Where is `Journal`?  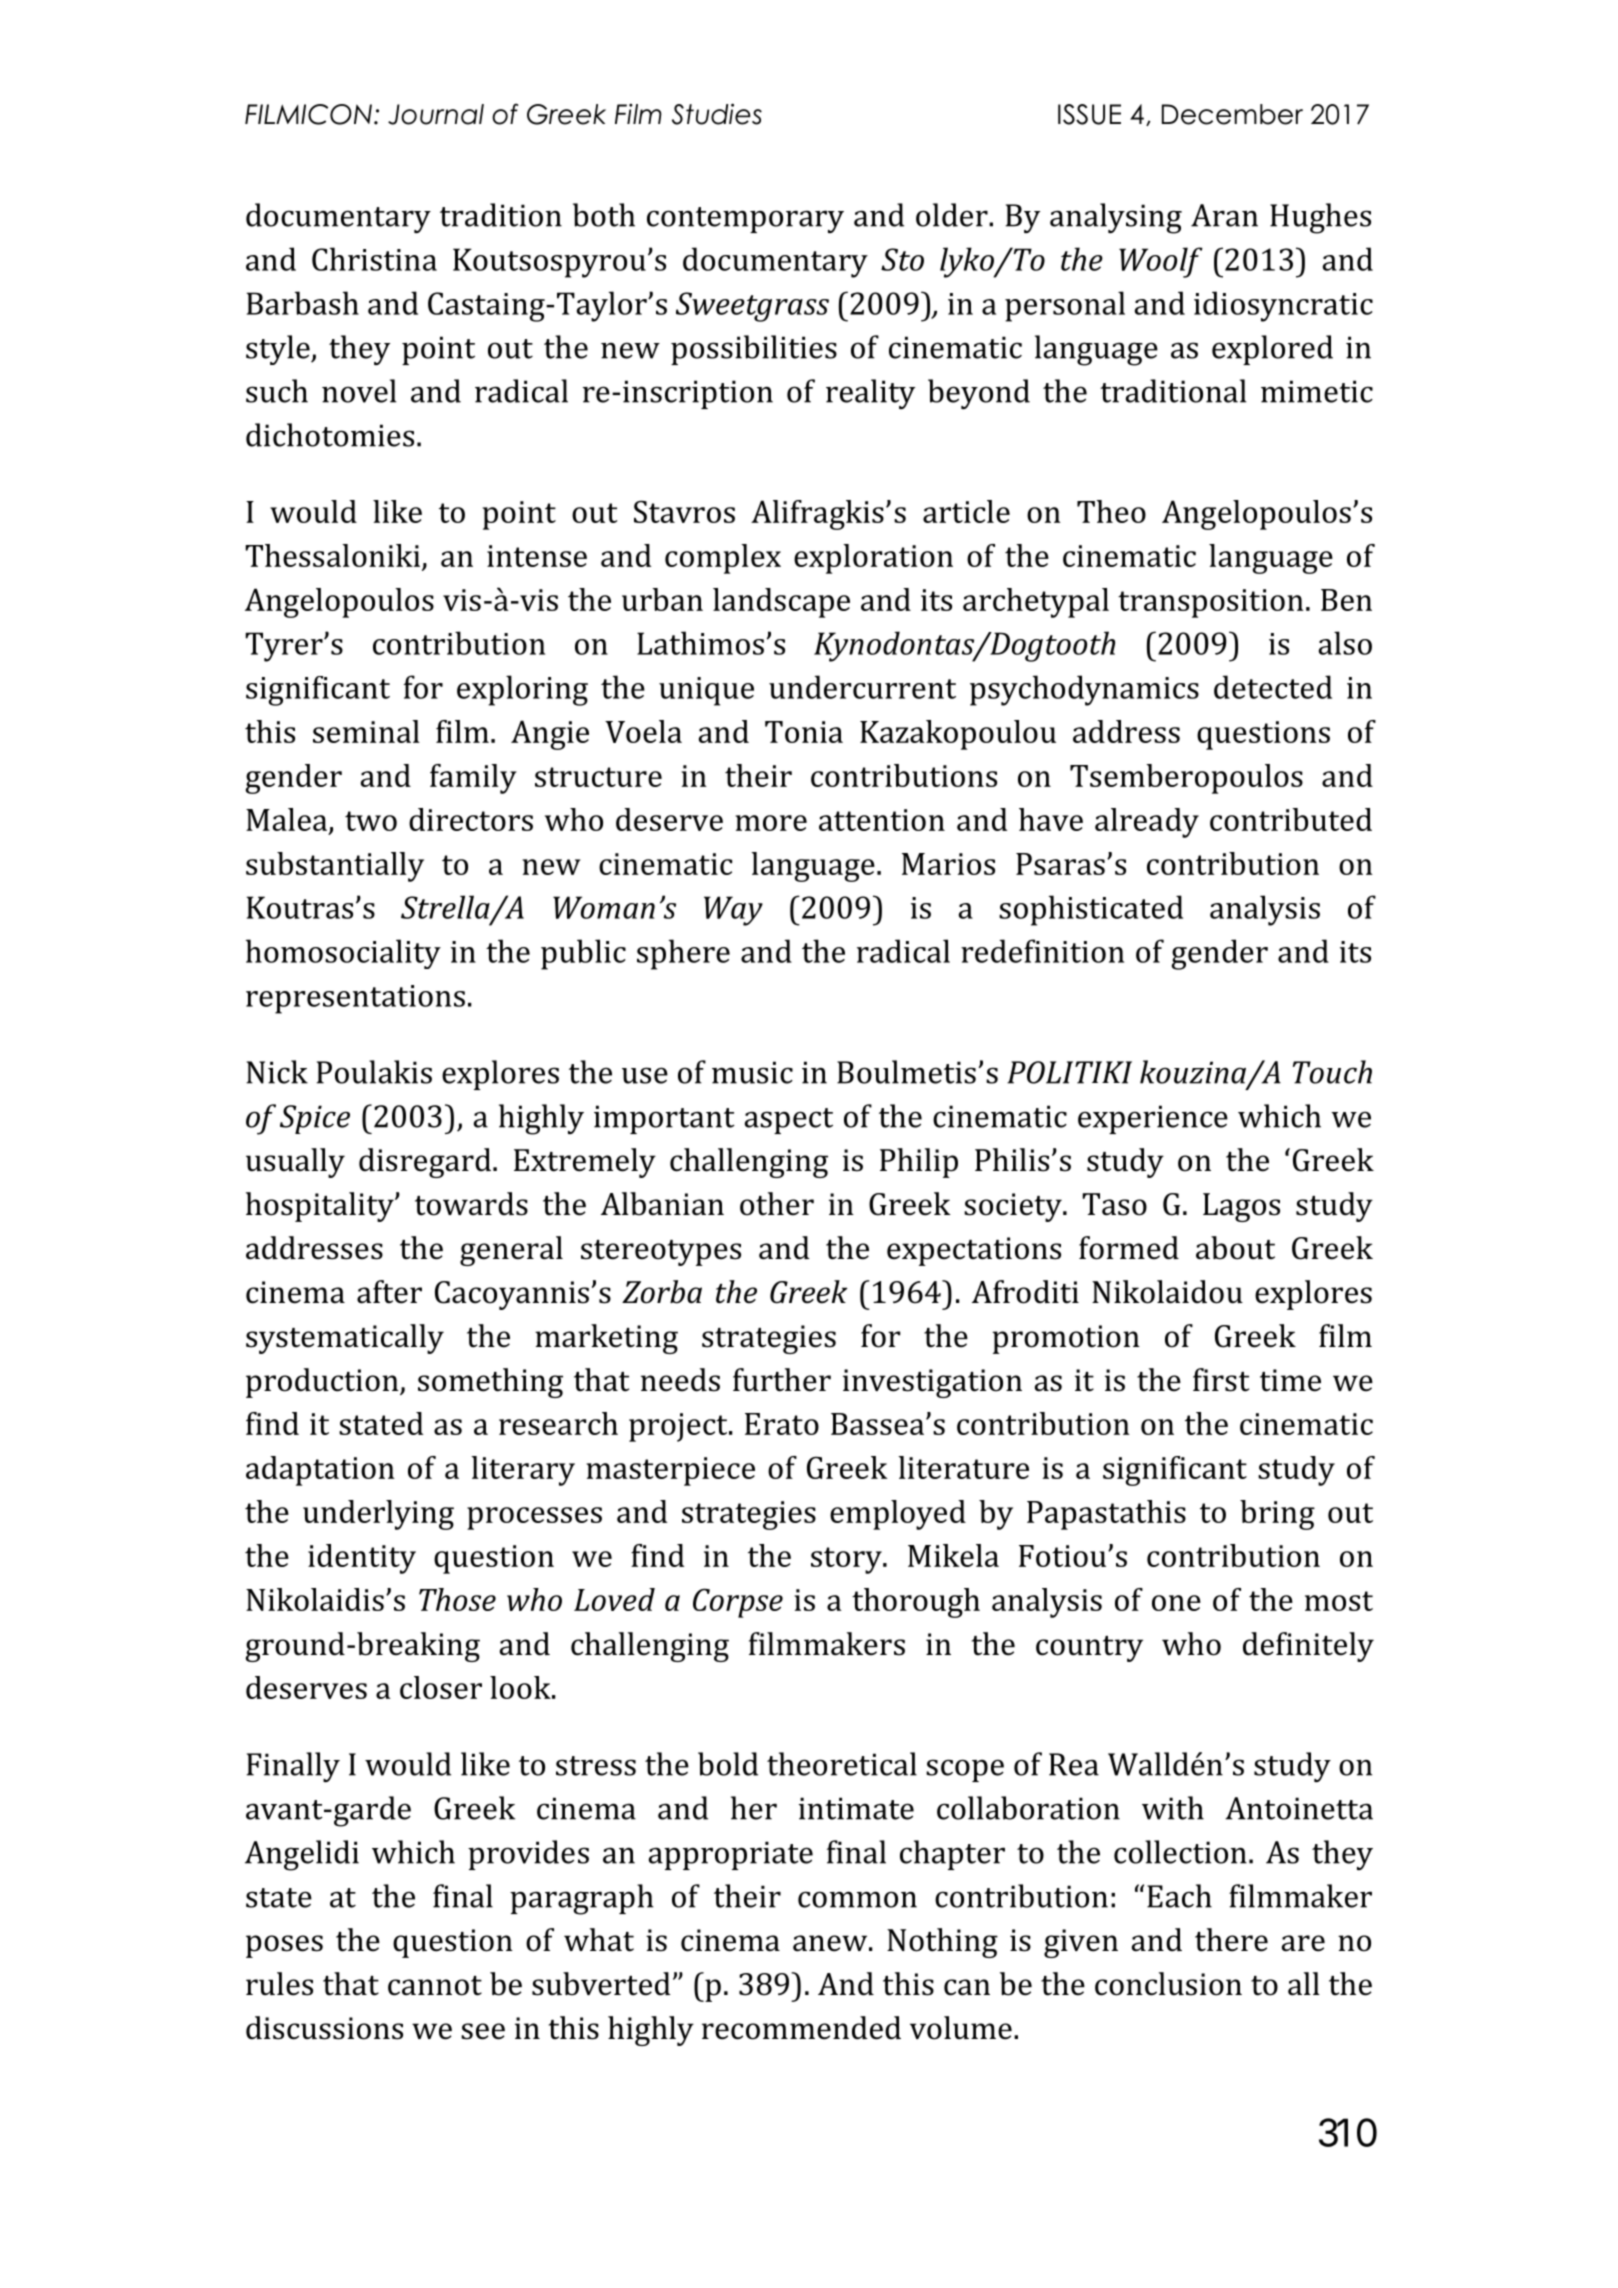
Journal is located at coordinates (436, 114).
